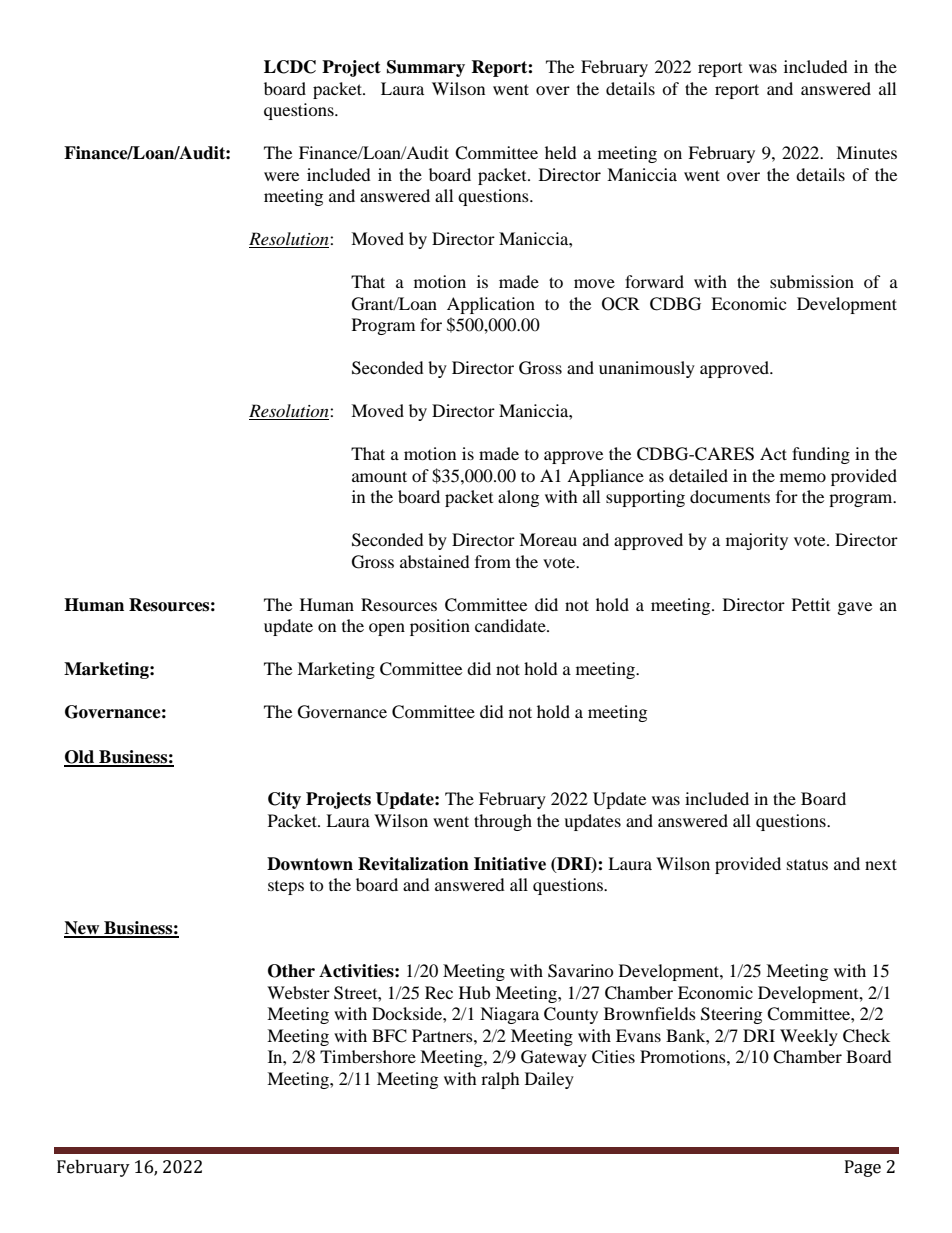 The image size is (952, 1233). Describe the element at coordinates (518, 498) in the page. I see `along` at that location.
